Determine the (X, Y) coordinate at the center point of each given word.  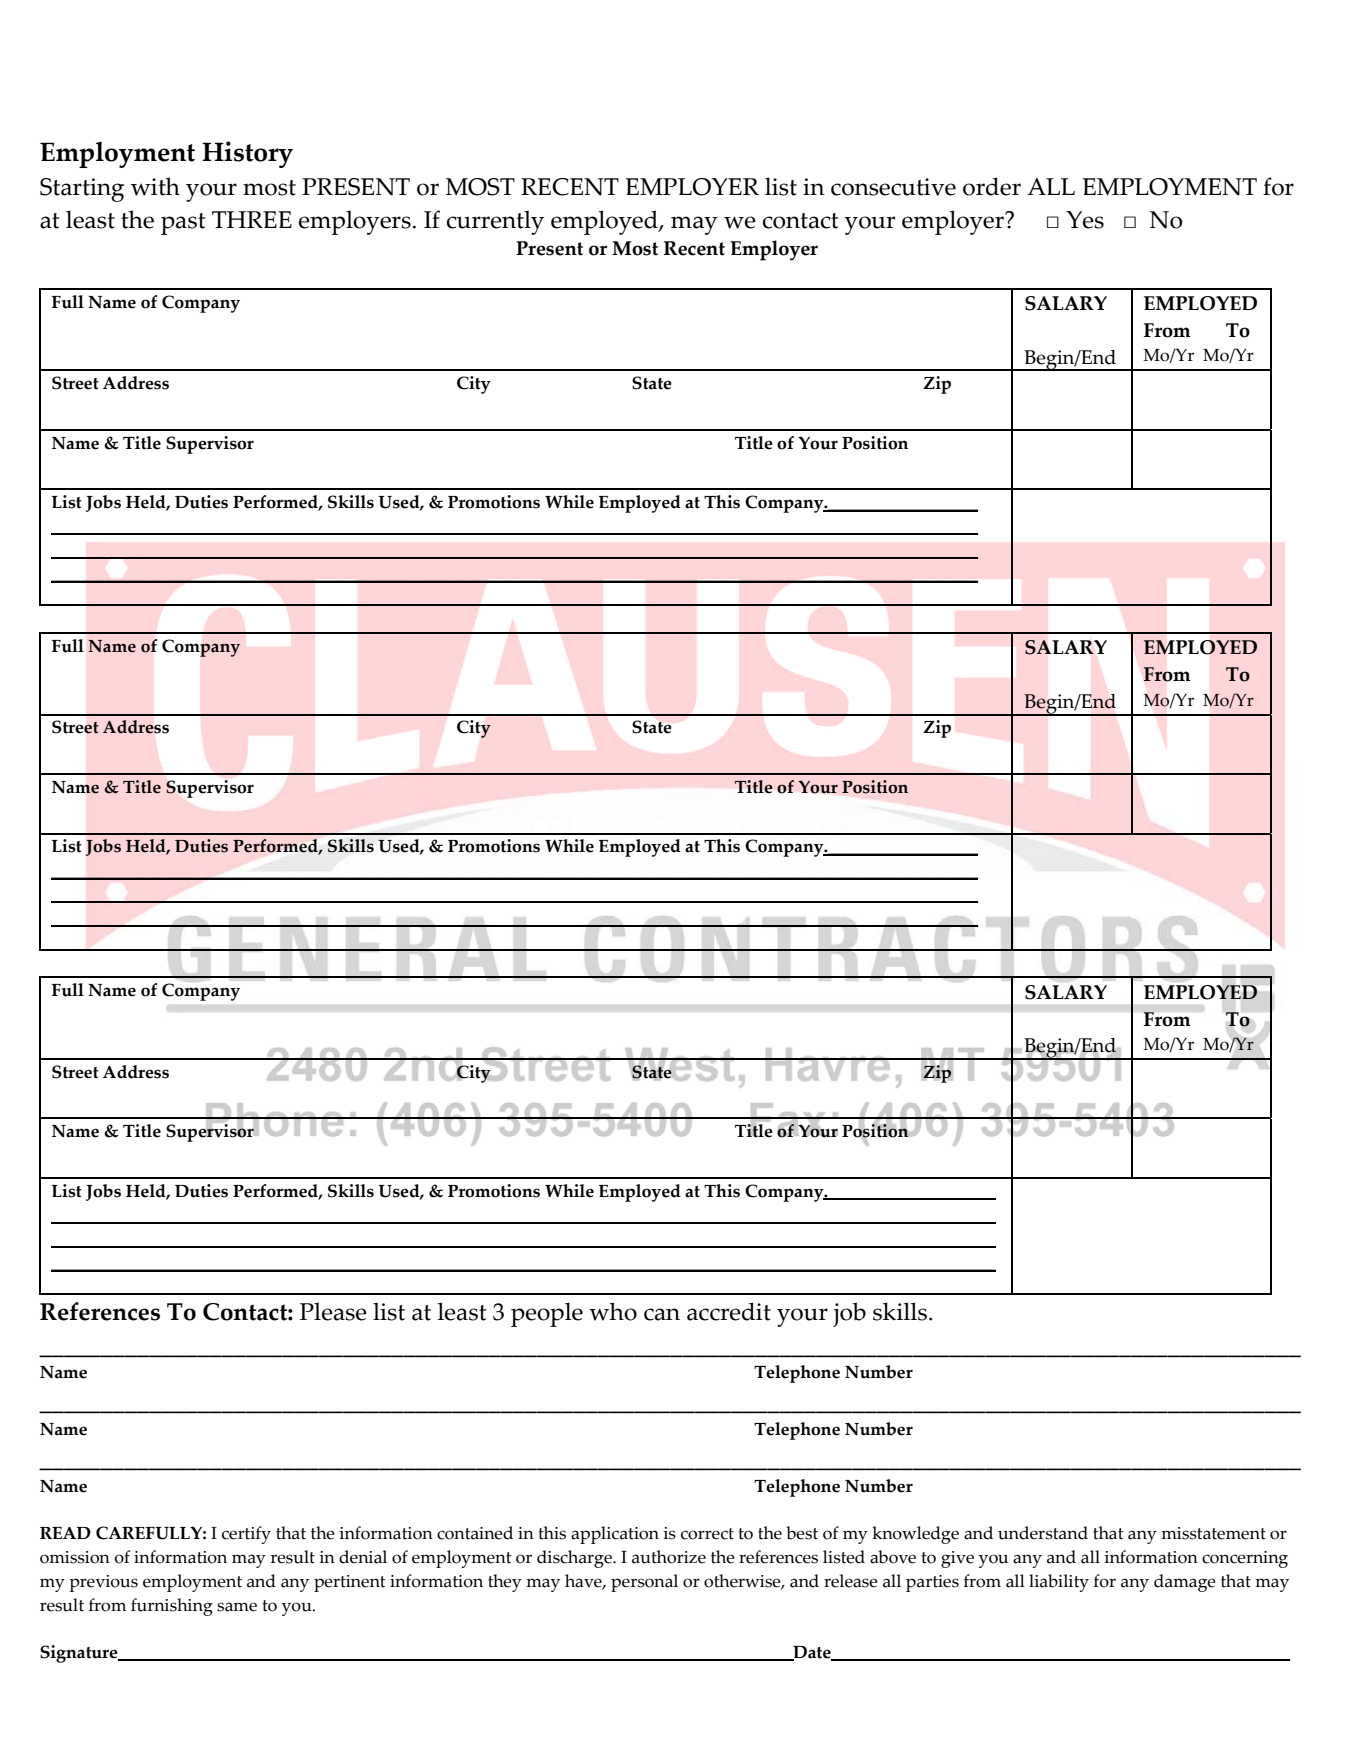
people (547, 1314)
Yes (1085, 220)
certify (246, 1535)
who (613, 1311)
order (992, 186)
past (183, 224)
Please (333, 1311)
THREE (252, 219)
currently (495, 222)
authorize (669, 1557)
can (662, 1314)
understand (1043, 1533)
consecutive (893, 187)
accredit (729, 1311)
